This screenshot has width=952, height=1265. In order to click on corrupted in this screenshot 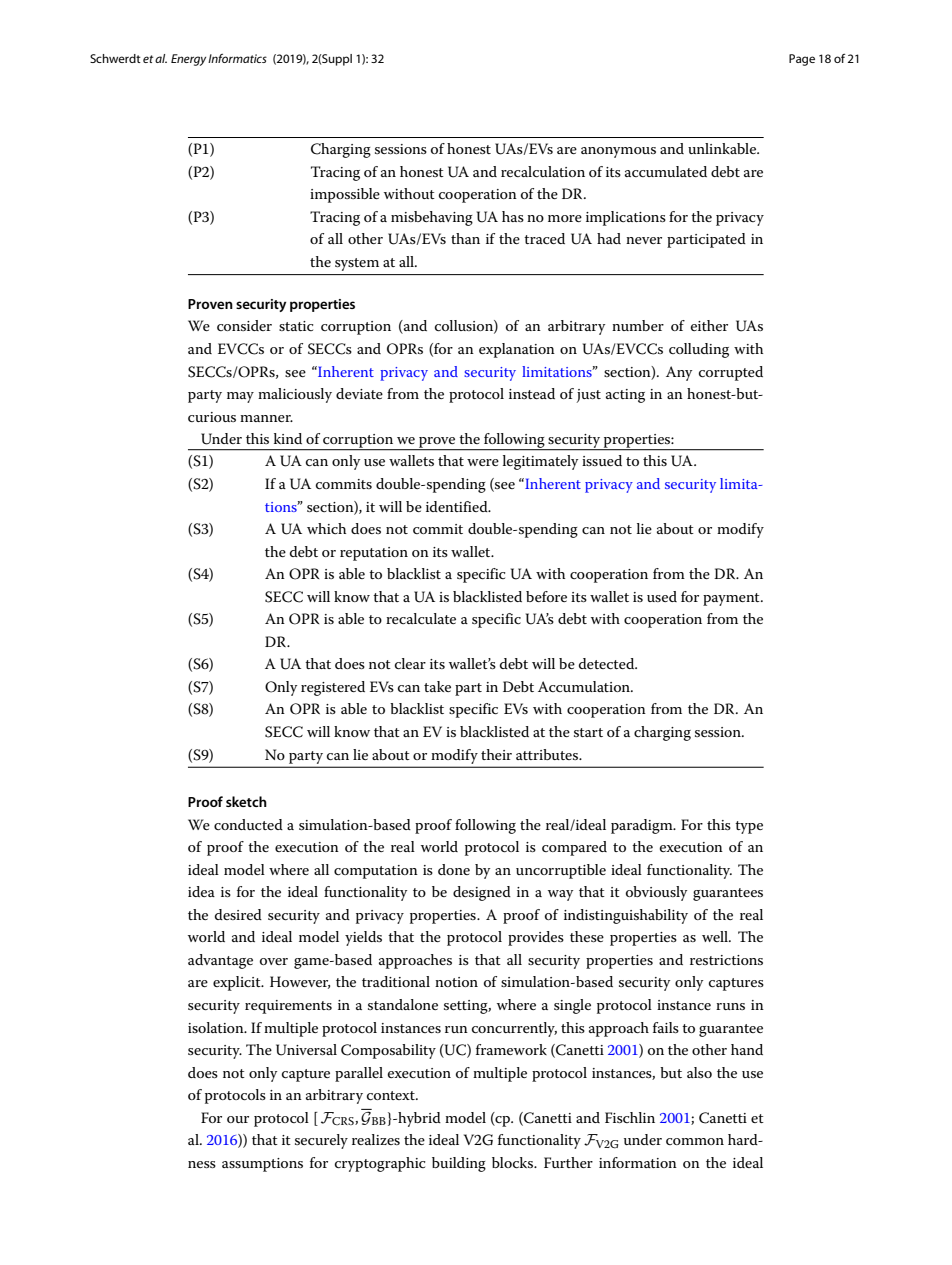, I will do `click(731, 373)`.
